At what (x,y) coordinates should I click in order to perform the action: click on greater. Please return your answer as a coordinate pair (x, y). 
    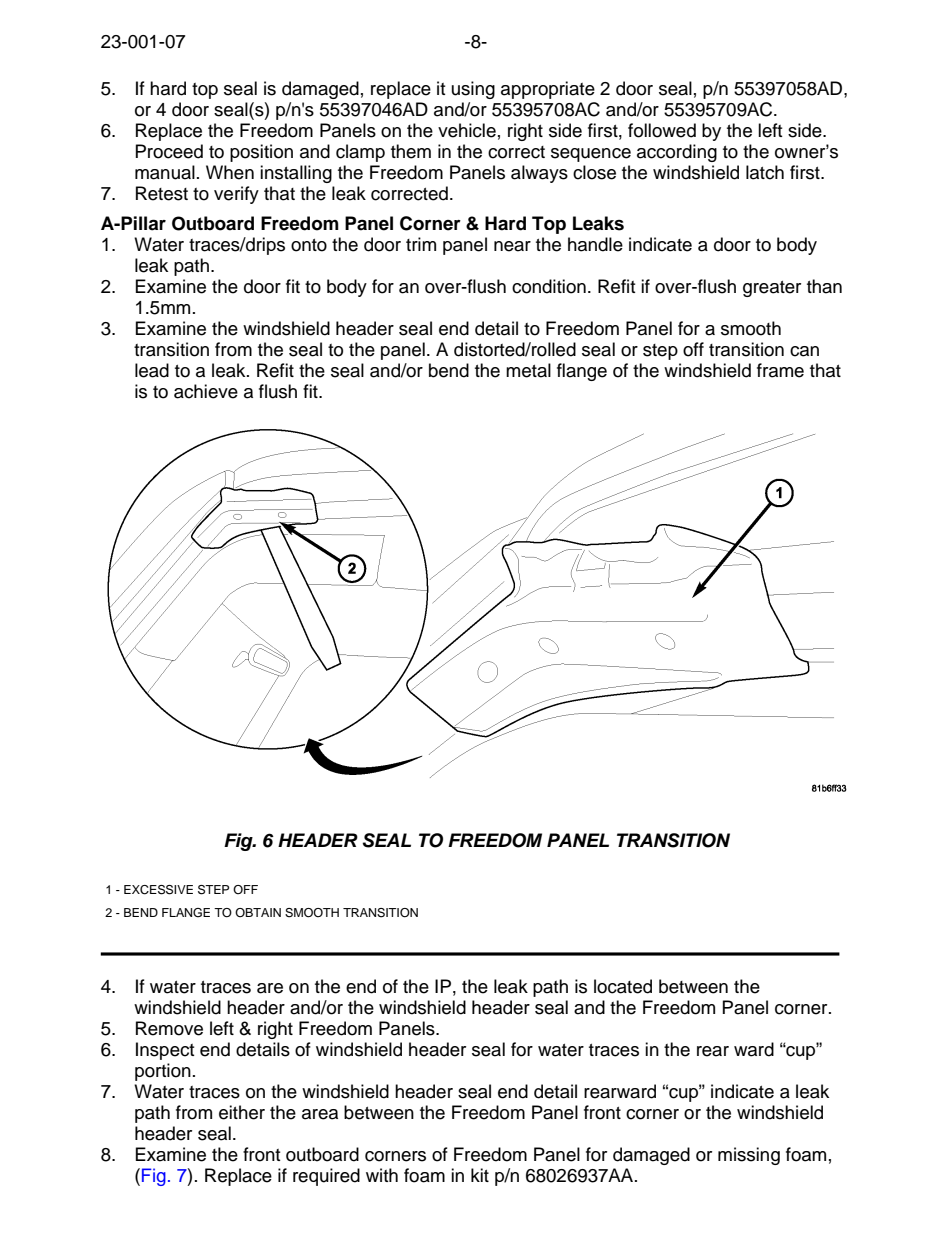
    Looking at the image, I should click on (772, 289).
